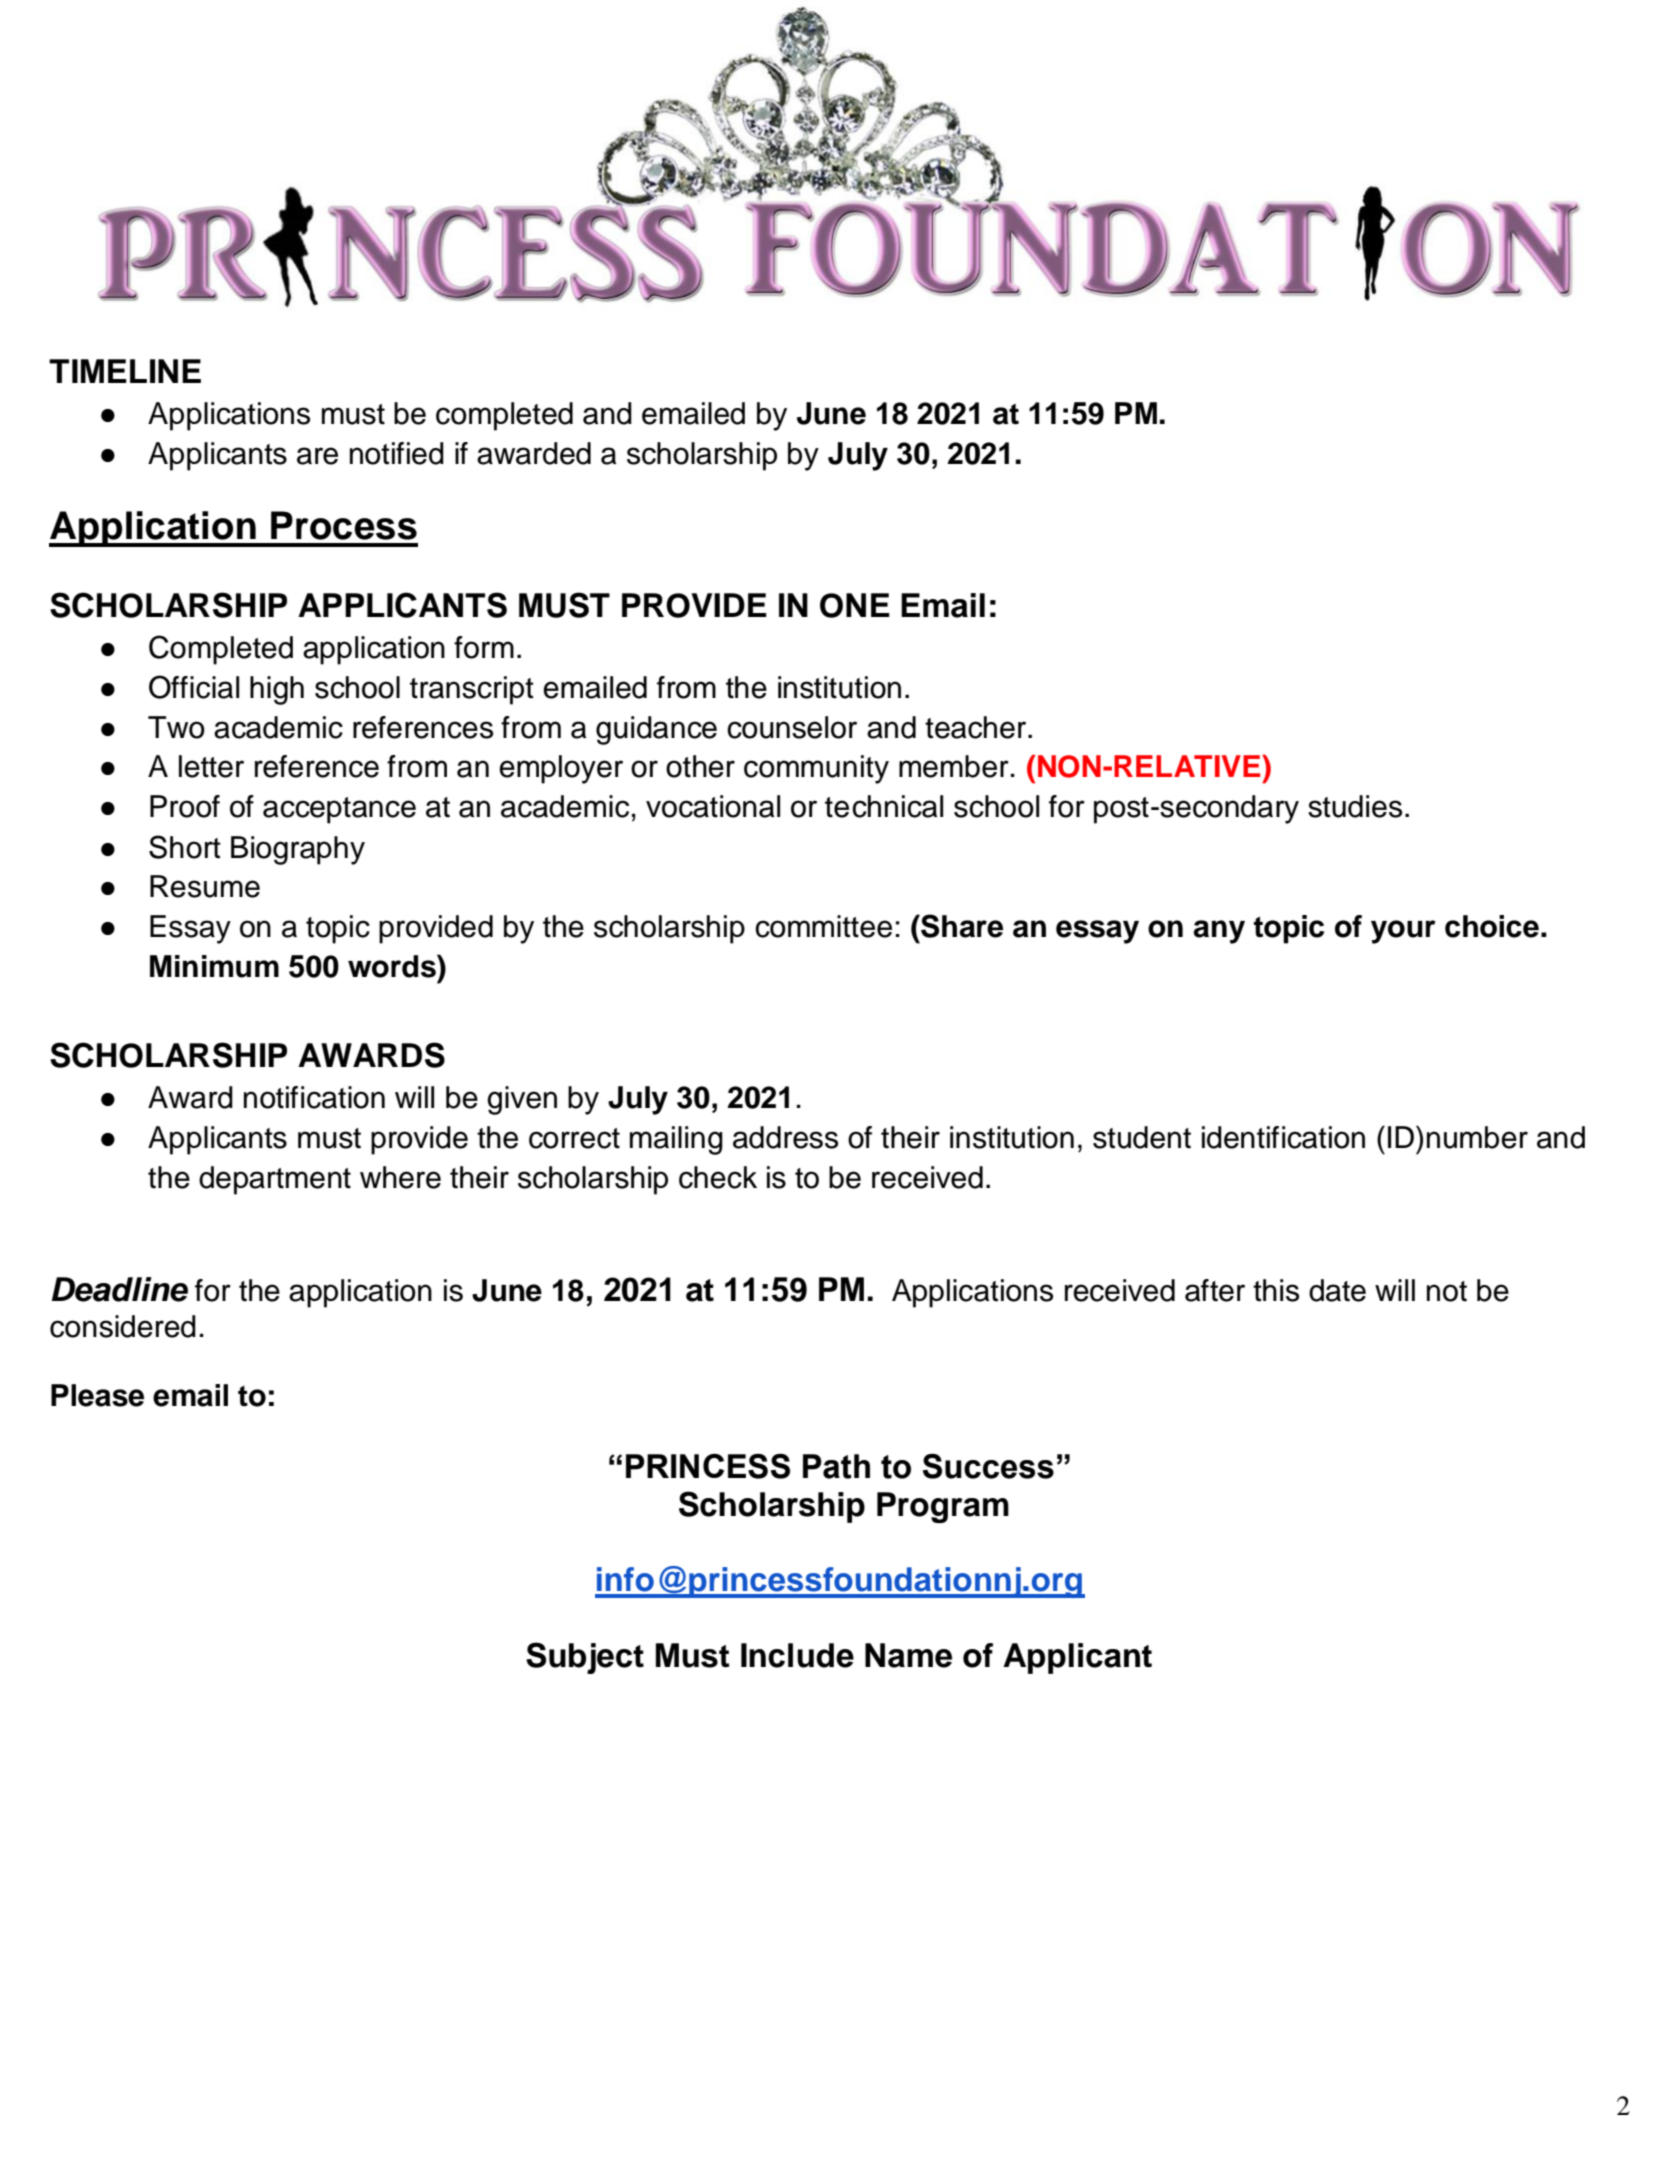 The width and height of the screenshot is (1679, 2173). I want to click on check, so click(718, 1177).
